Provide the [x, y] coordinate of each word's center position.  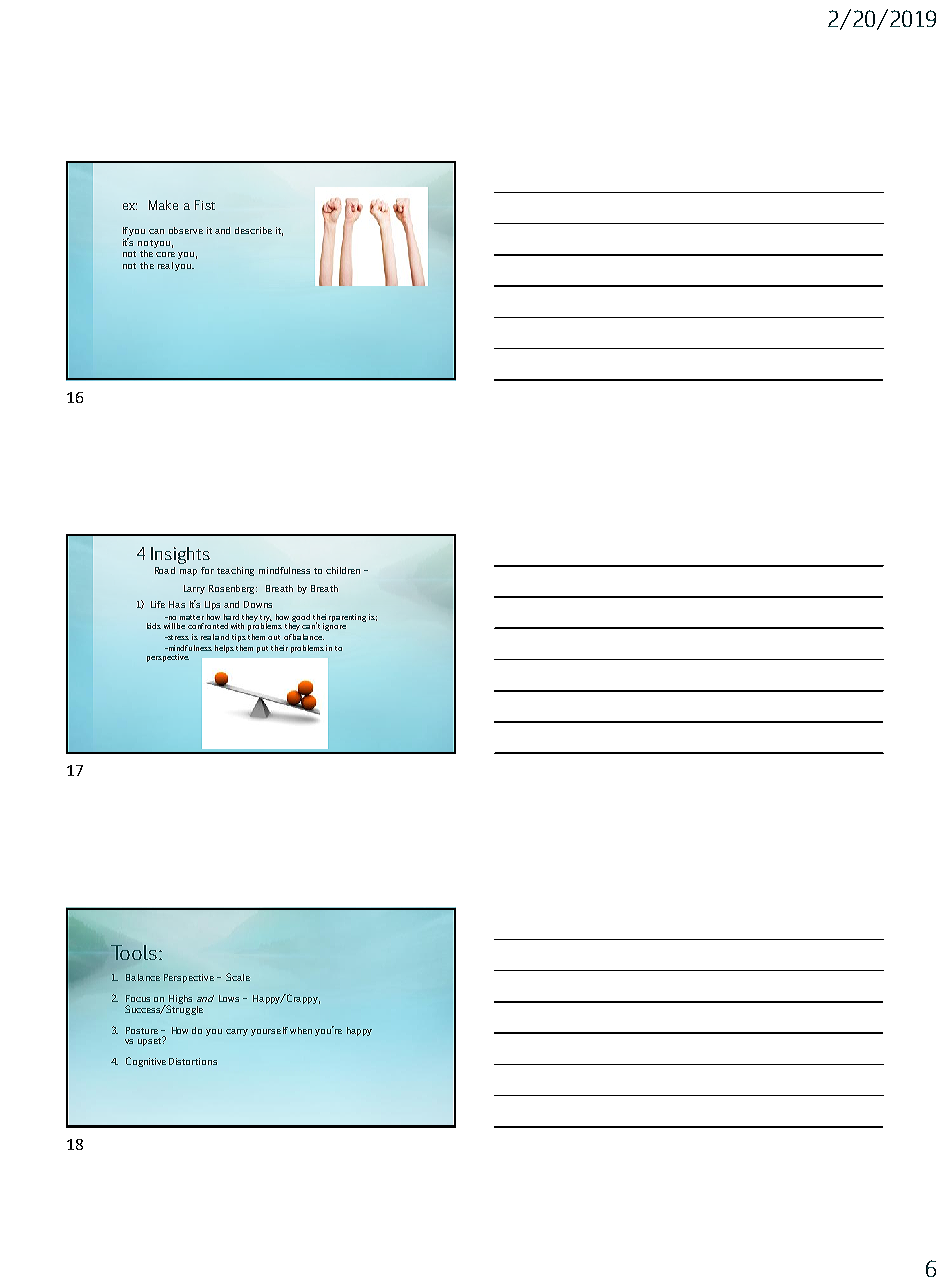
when [301, 1030]
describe [253, 230]
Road [165, 570]
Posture [142, 1030]
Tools [135, 952]
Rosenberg [233, 589]
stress [177, 637]
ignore [334, 625]
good [301, 618]
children [343, 570]
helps [224, 649]
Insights [180, 555]
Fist [205, 205]
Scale [238, 977]
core [165, 254]
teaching [235, 571]
